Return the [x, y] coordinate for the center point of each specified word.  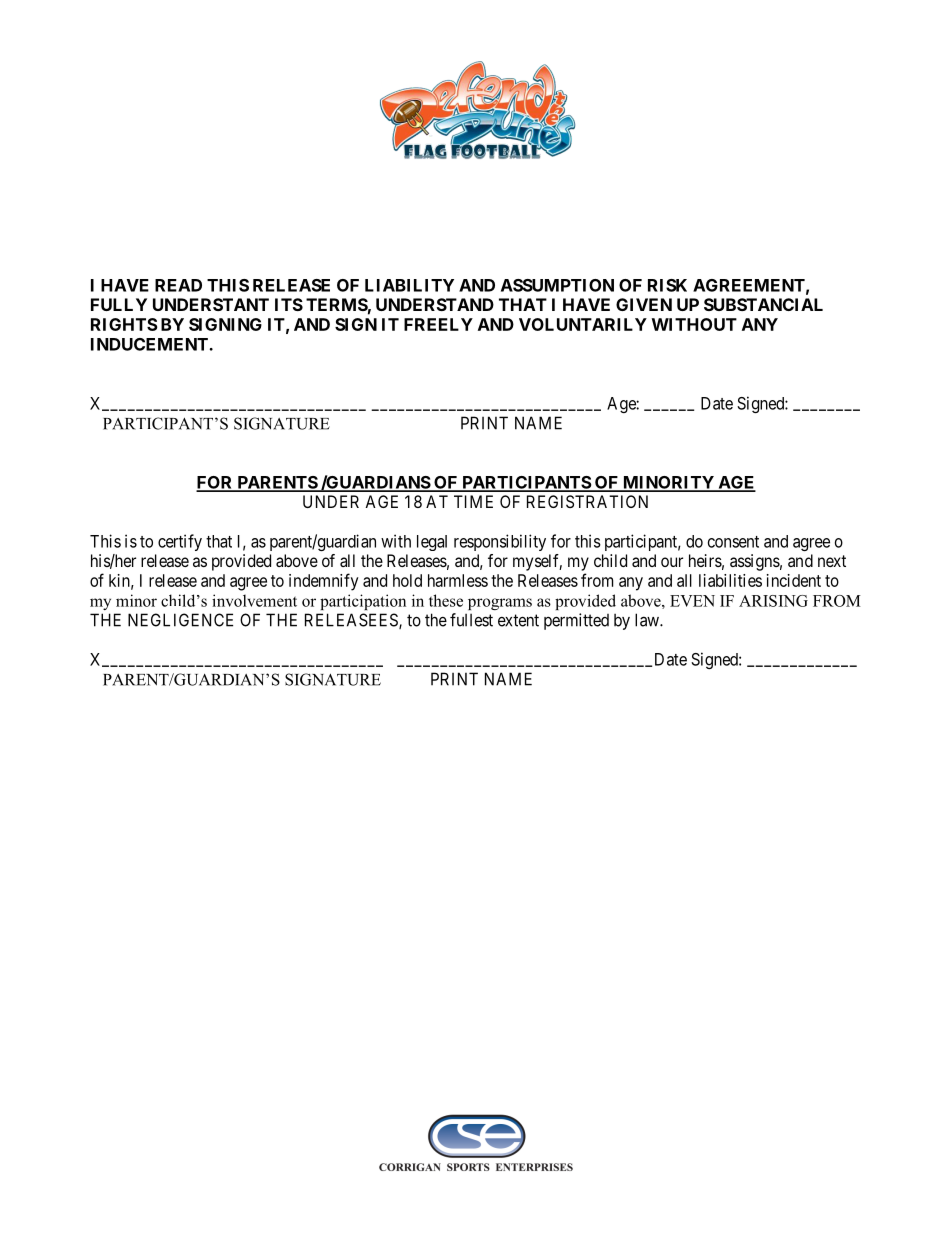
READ [178, 285]
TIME [473, 501]
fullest [471, 620]
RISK [667, 285]
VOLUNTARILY [583, 324]
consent [733, 542]
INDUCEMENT [150, 344]
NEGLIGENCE [180, 620]
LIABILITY [409, 285]
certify [180, 542]
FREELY [438, 324]
